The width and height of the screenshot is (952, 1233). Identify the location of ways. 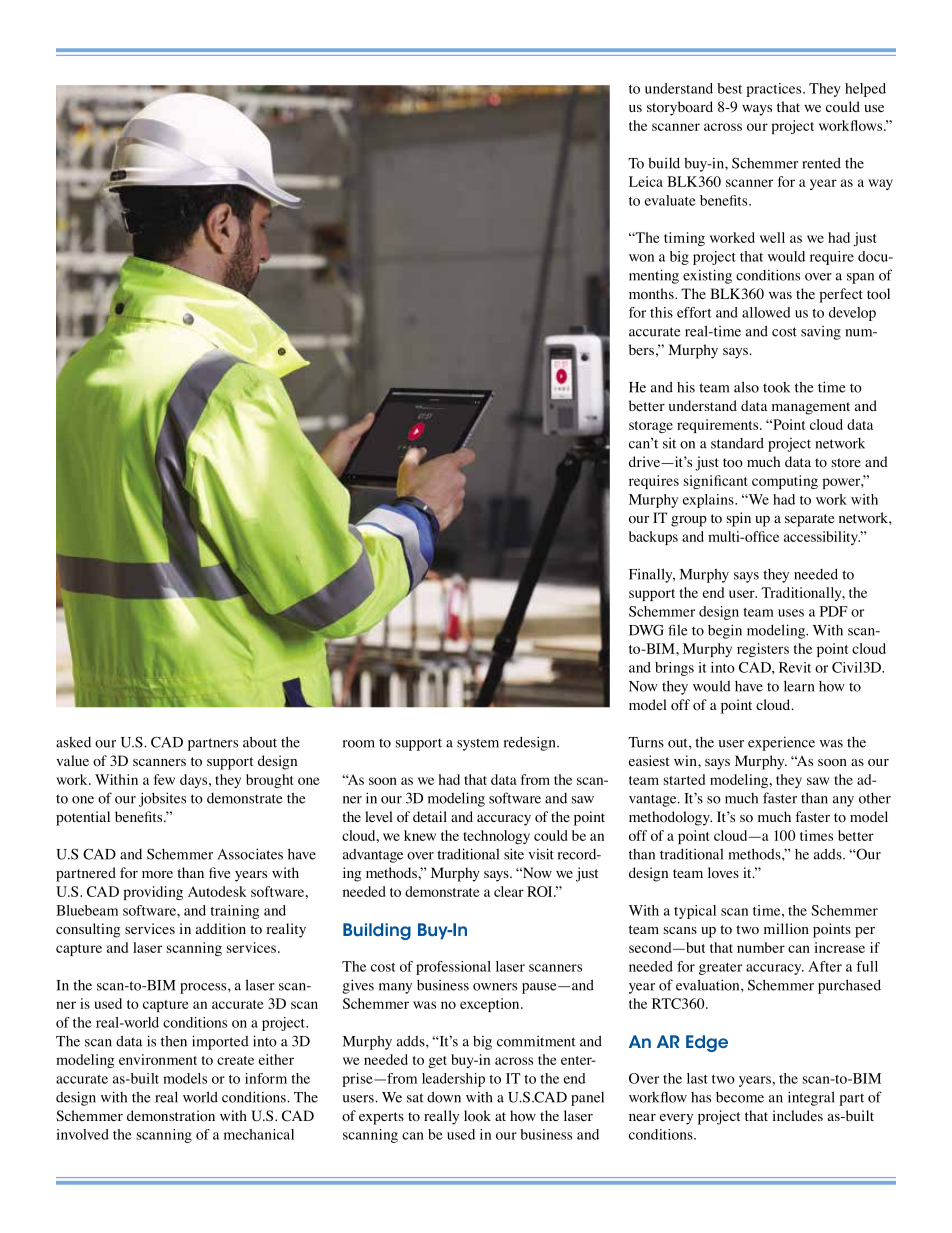
(757, 110).
